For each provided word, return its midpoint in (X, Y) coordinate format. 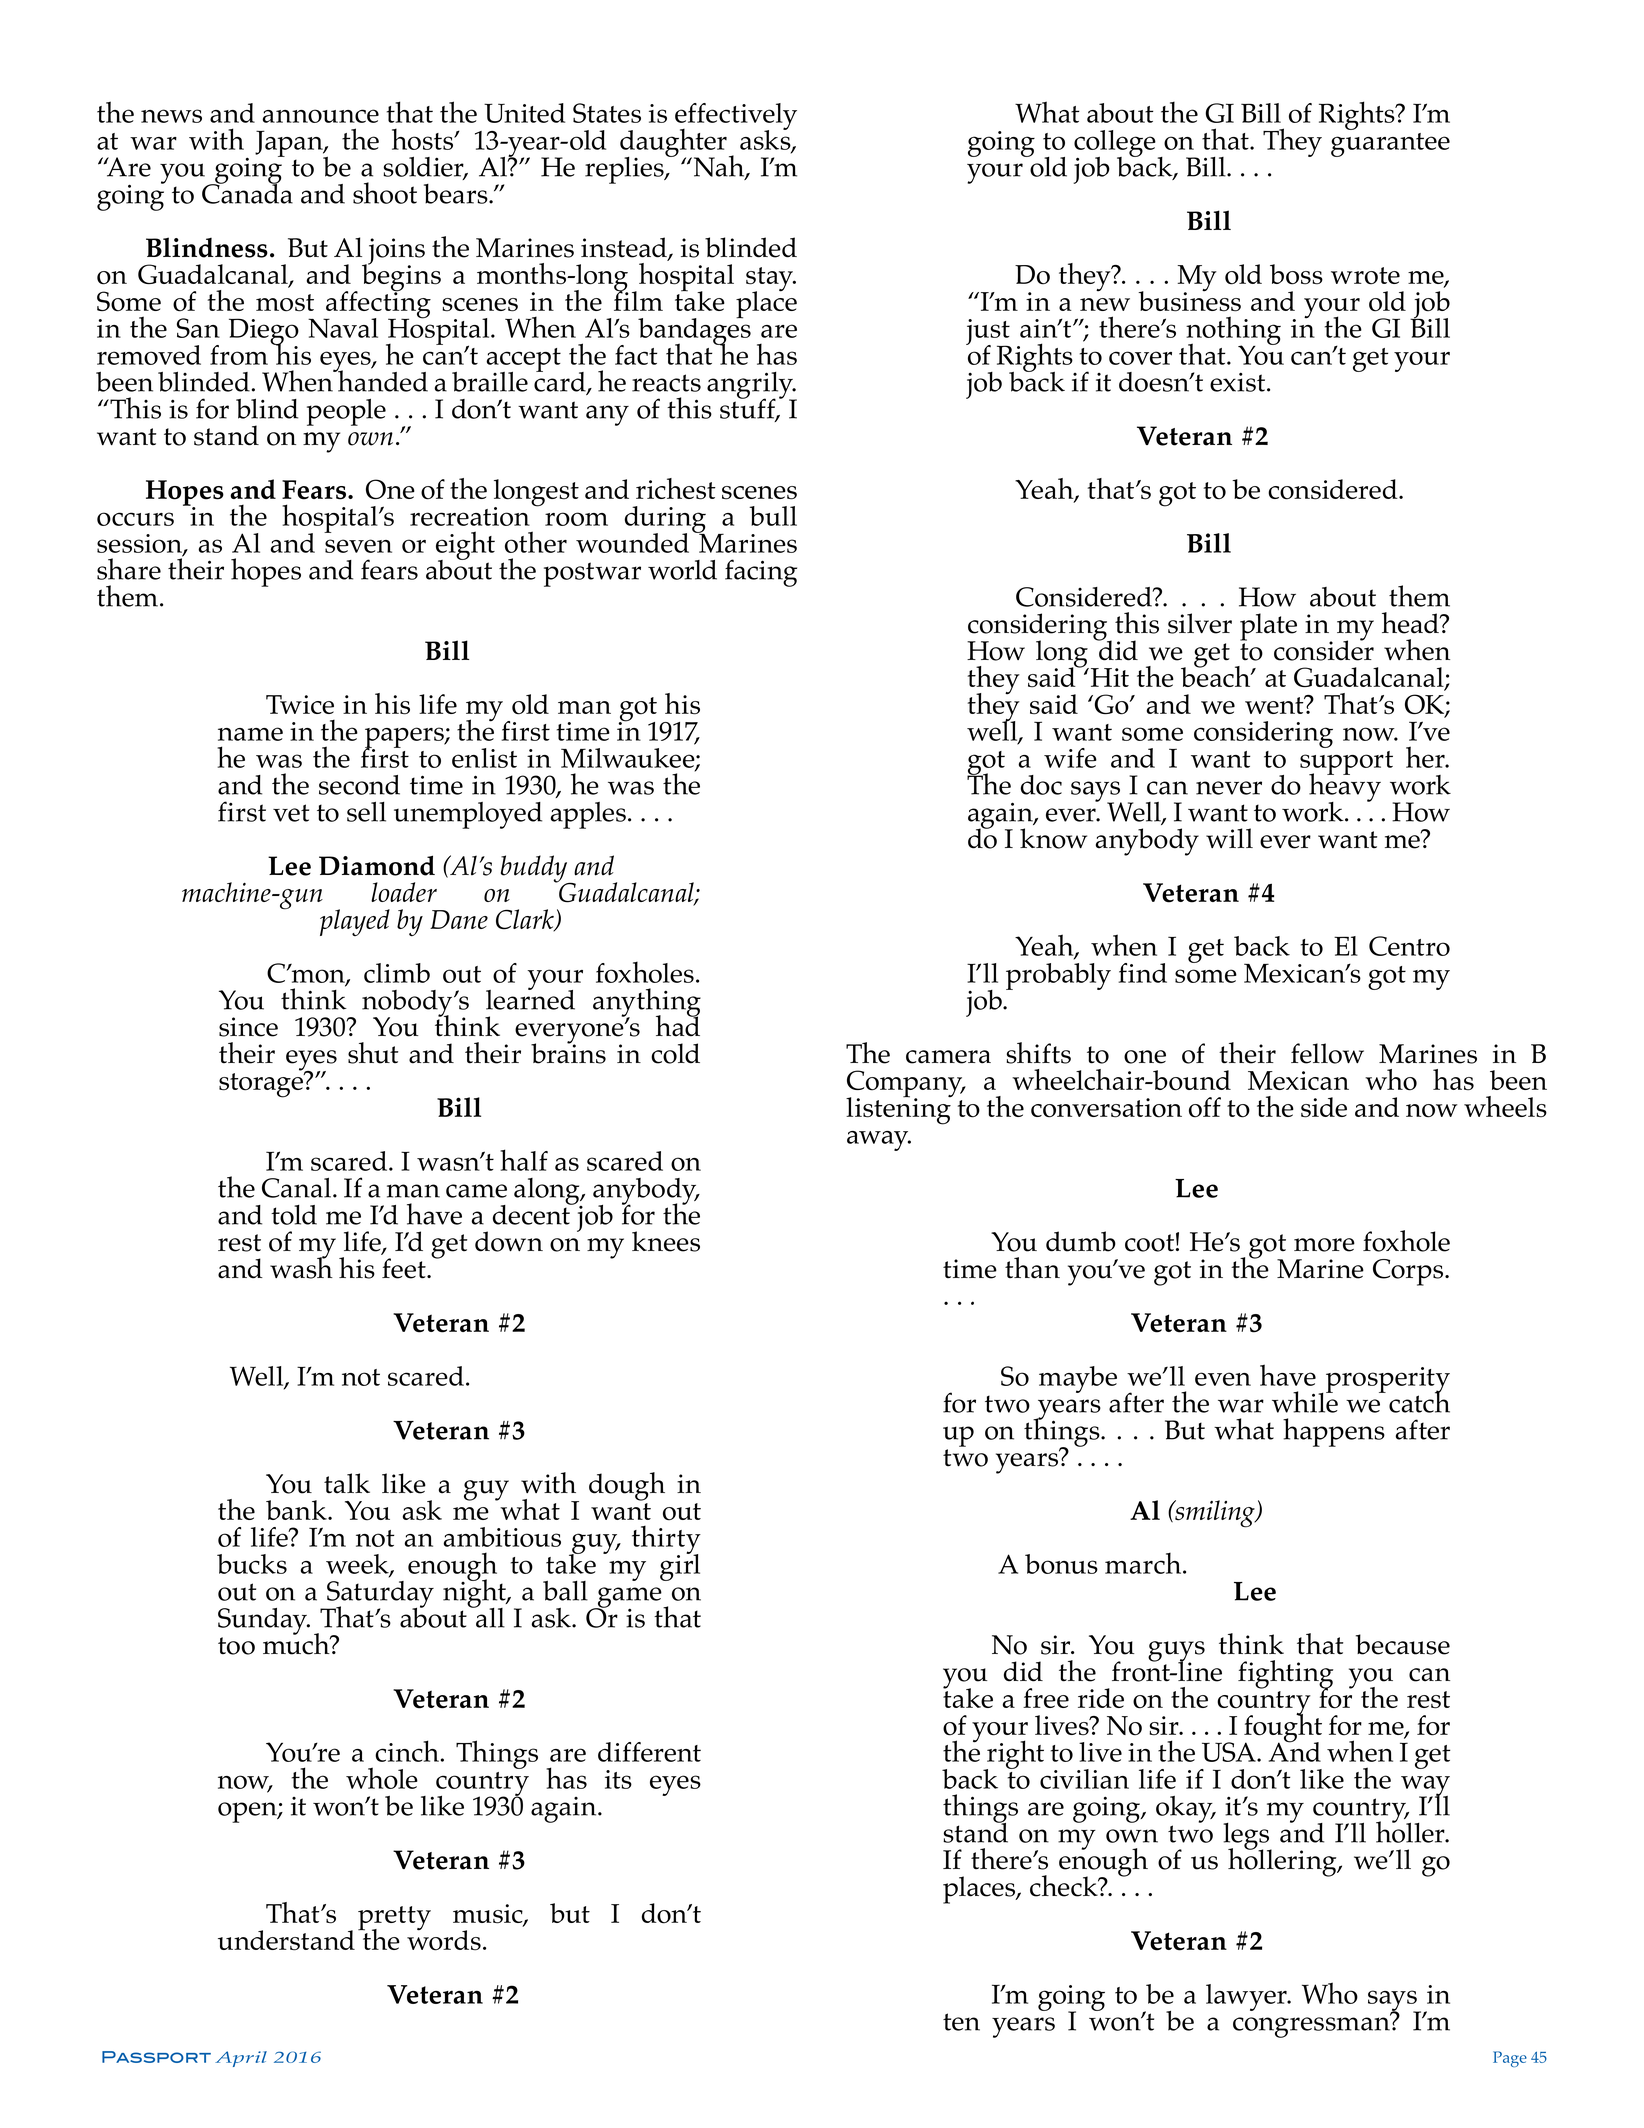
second (359, 785)
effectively (736, 118)
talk (347, 1483)
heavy (1345, 787)
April (241, 2059)
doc (1041, 785)
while (1305, 1401)
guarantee (1390, 145)
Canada (247, 192)
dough (627, 1486)
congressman (1312, 2026)
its (618, 1779)
